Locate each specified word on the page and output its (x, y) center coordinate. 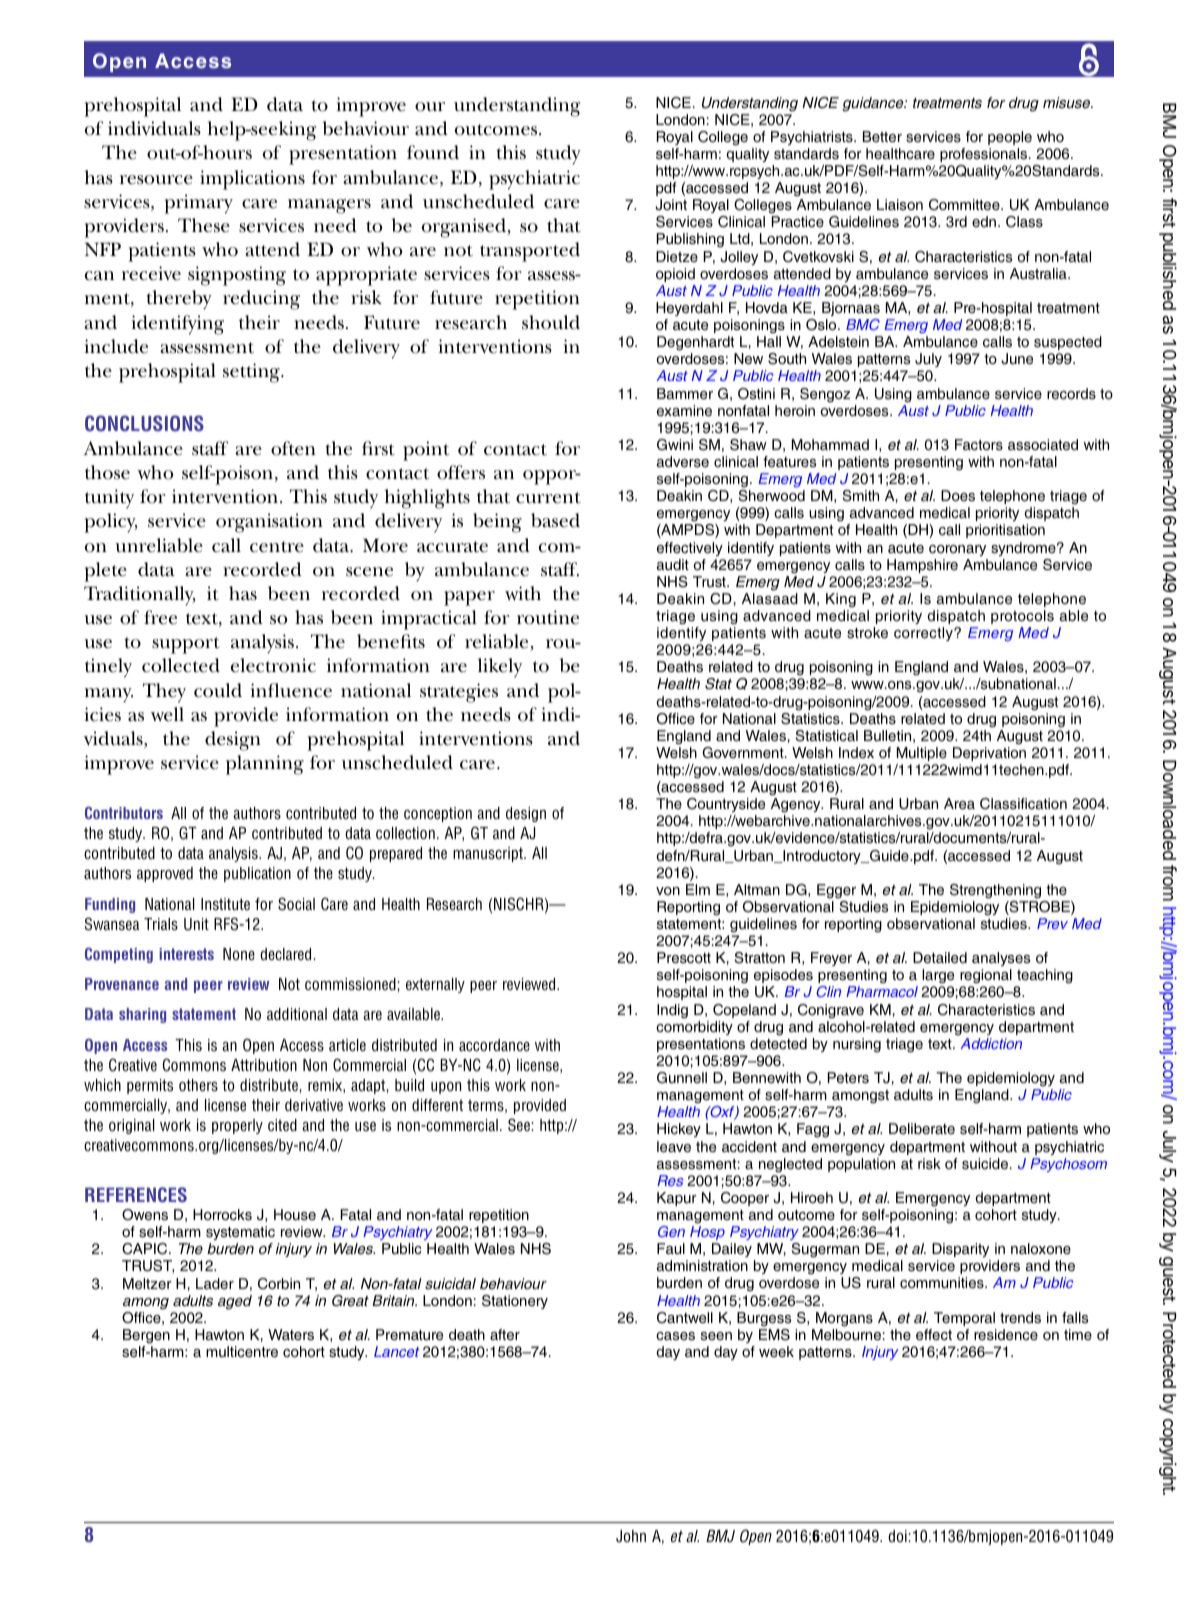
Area (959, 803)
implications (252, 180)
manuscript (489, 854)
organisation (269, 523)
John (631, 1536)
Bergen (146, 1336)
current (548, 498)
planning (265, 765)
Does (958, 496)
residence (1006, 1335)
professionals (985, 155)
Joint (671, 205)
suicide (985, 1164)
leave (674, 1147)
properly (237, 1126)
